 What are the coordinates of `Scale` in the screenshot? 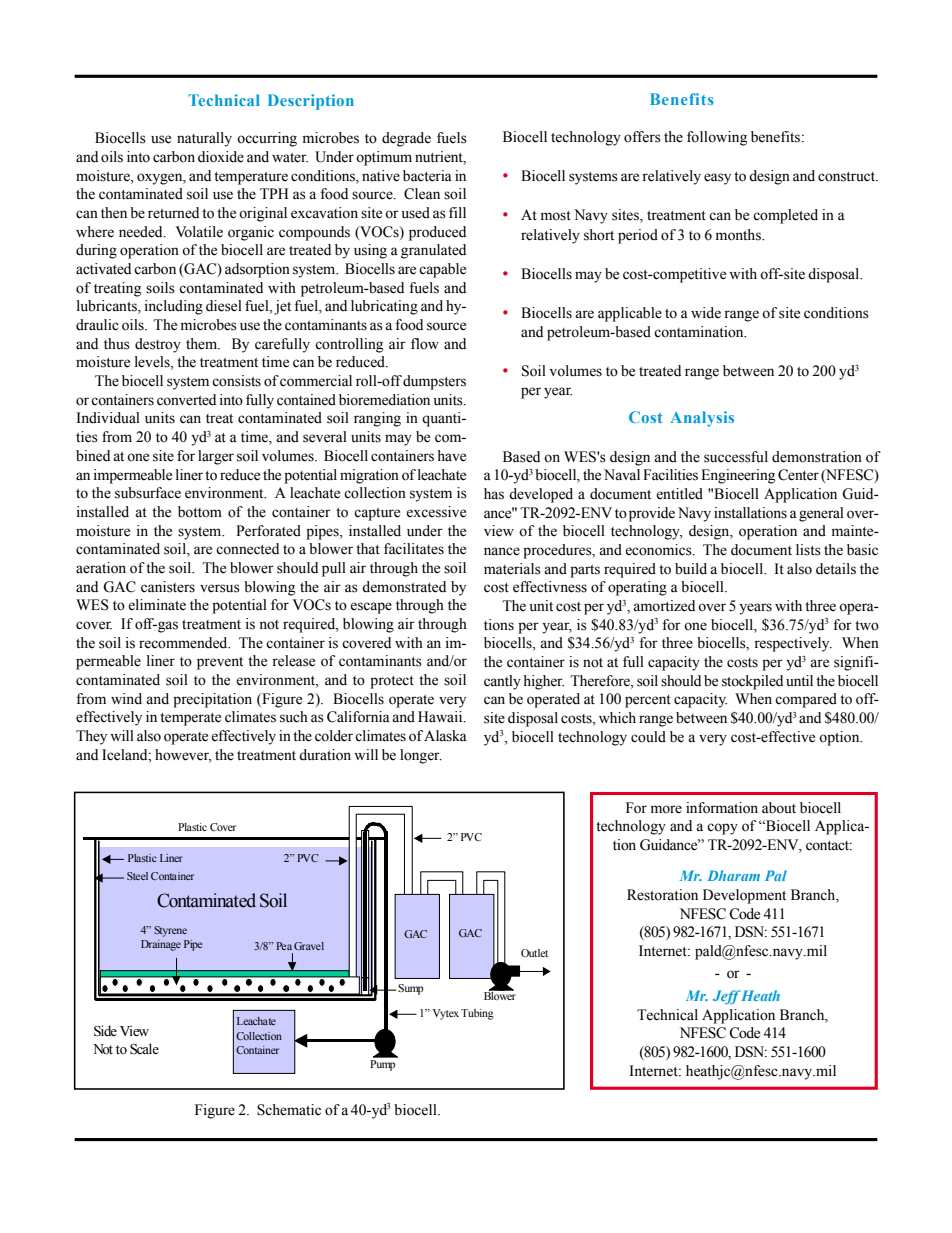 It's located at (144, 1049).
